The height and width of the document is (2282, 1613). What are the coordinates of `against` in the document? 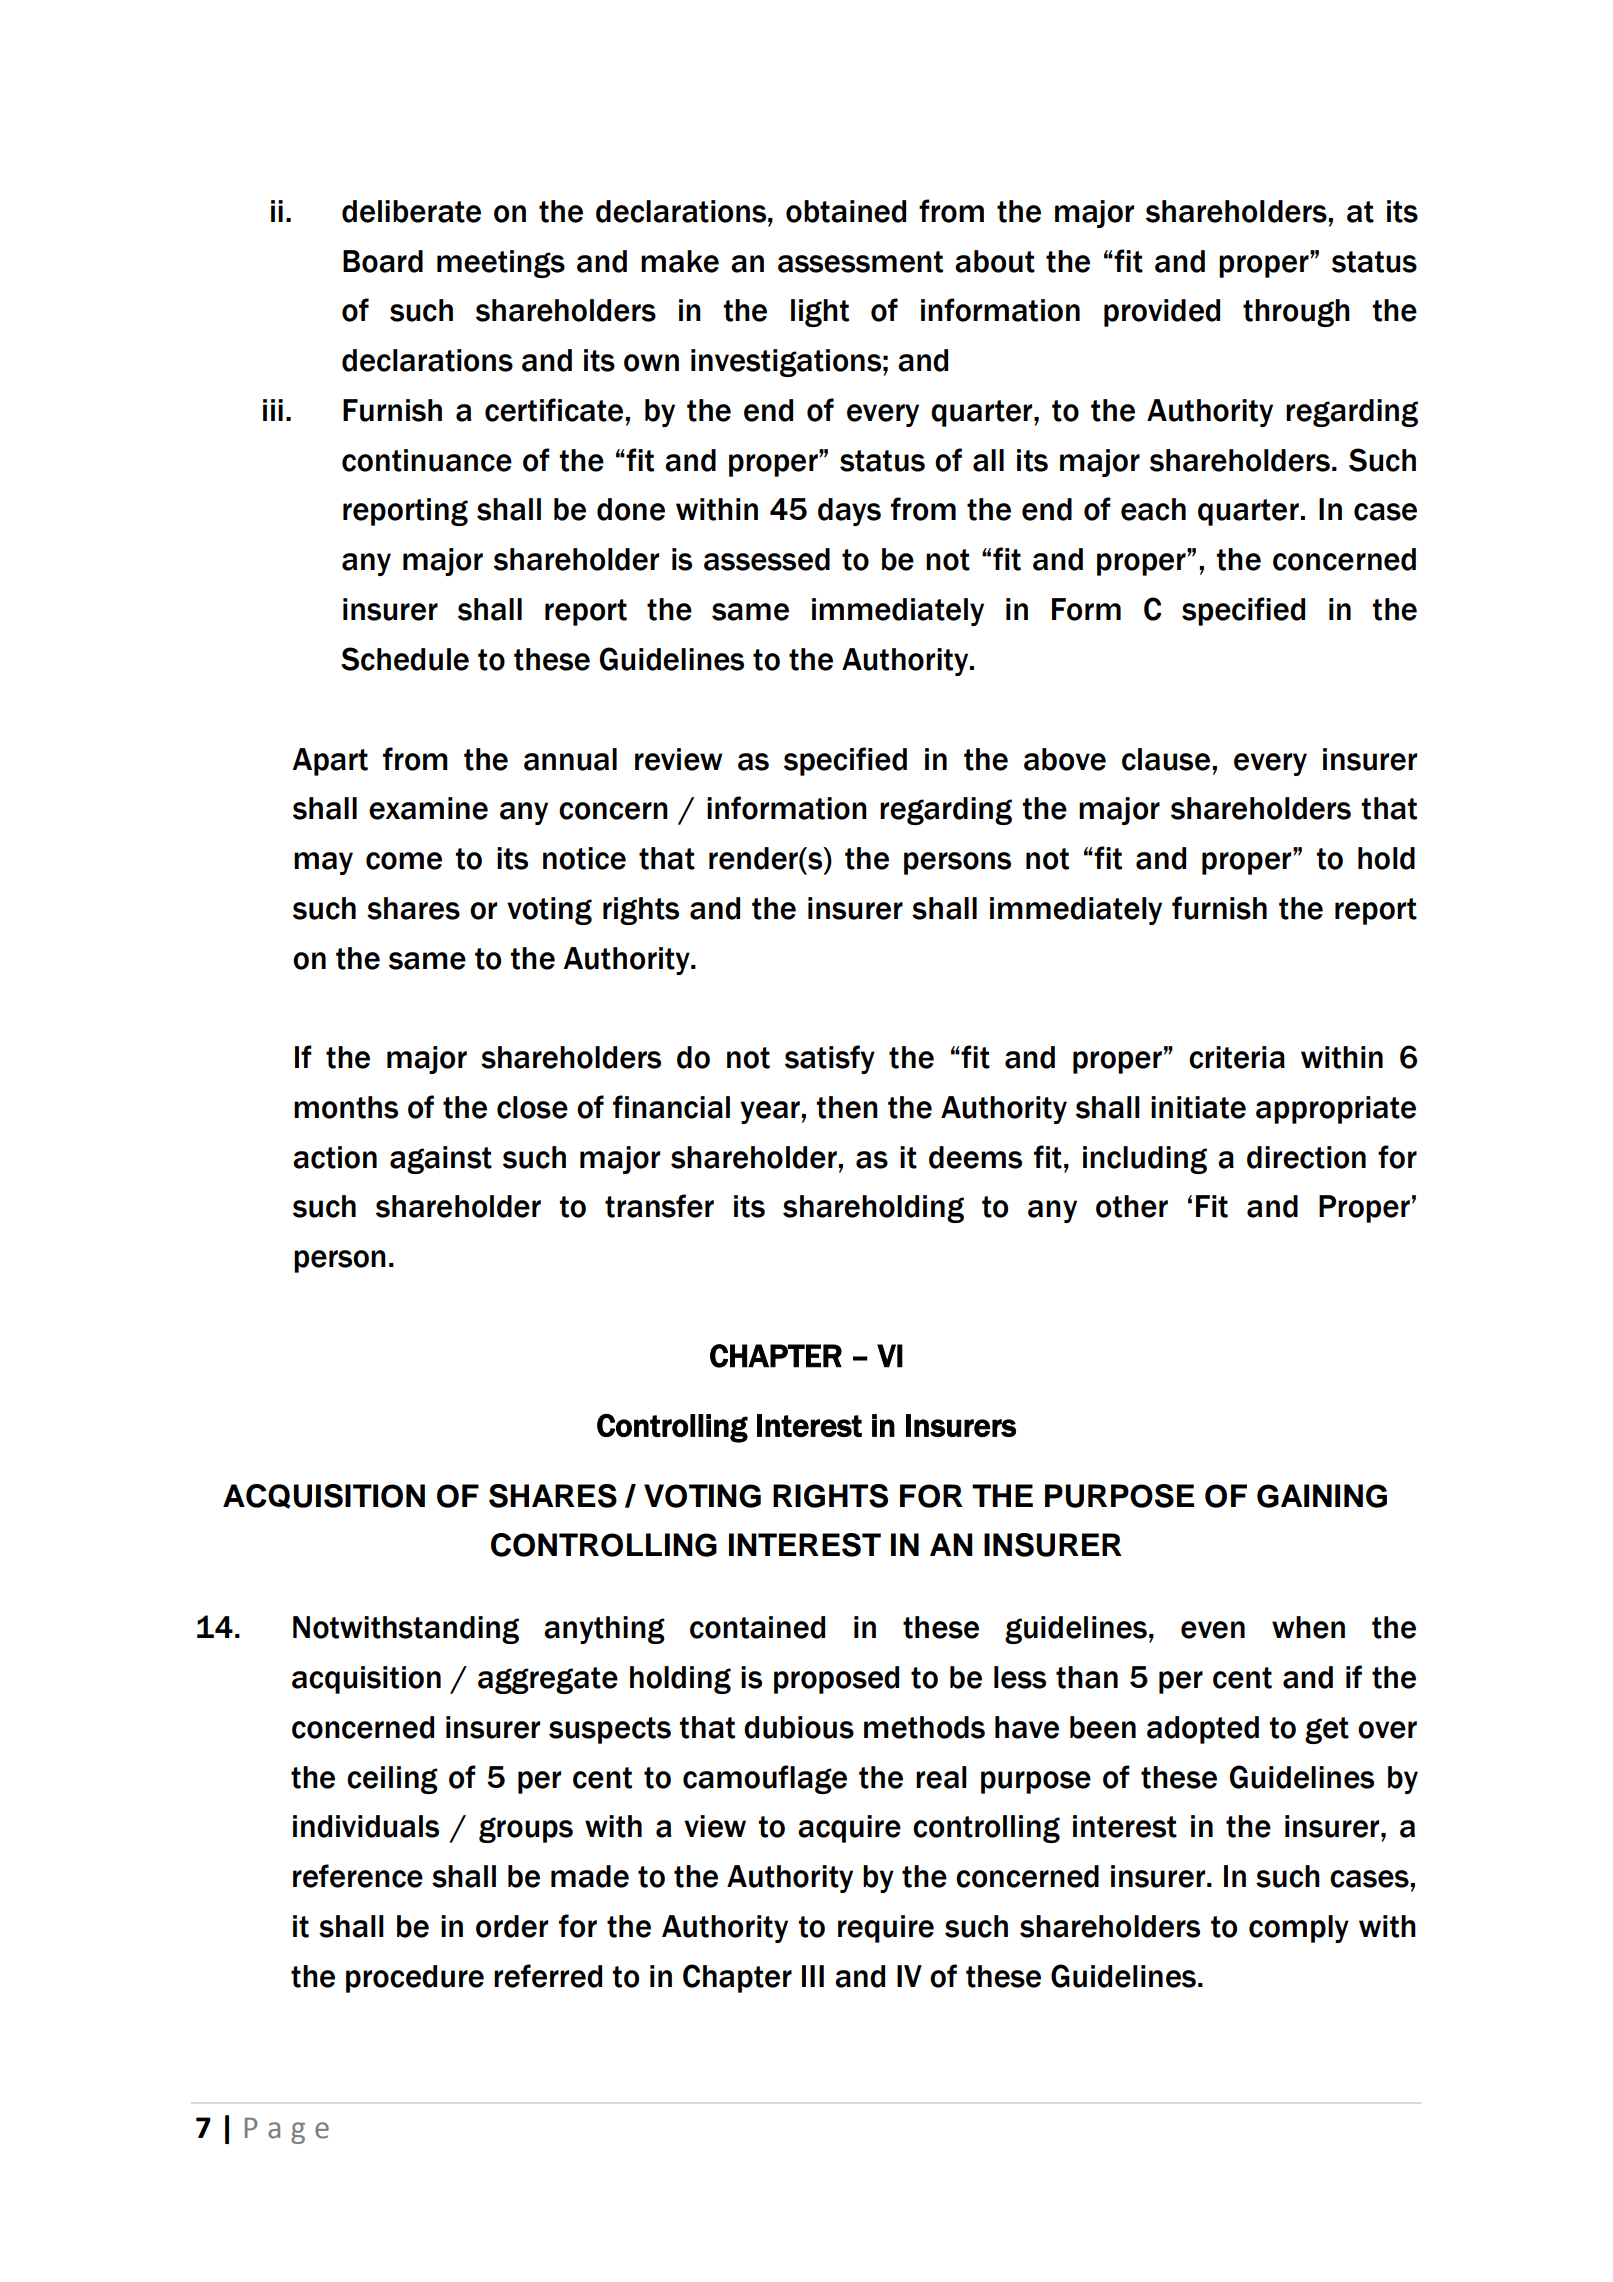 It's located at (441, 1160).
